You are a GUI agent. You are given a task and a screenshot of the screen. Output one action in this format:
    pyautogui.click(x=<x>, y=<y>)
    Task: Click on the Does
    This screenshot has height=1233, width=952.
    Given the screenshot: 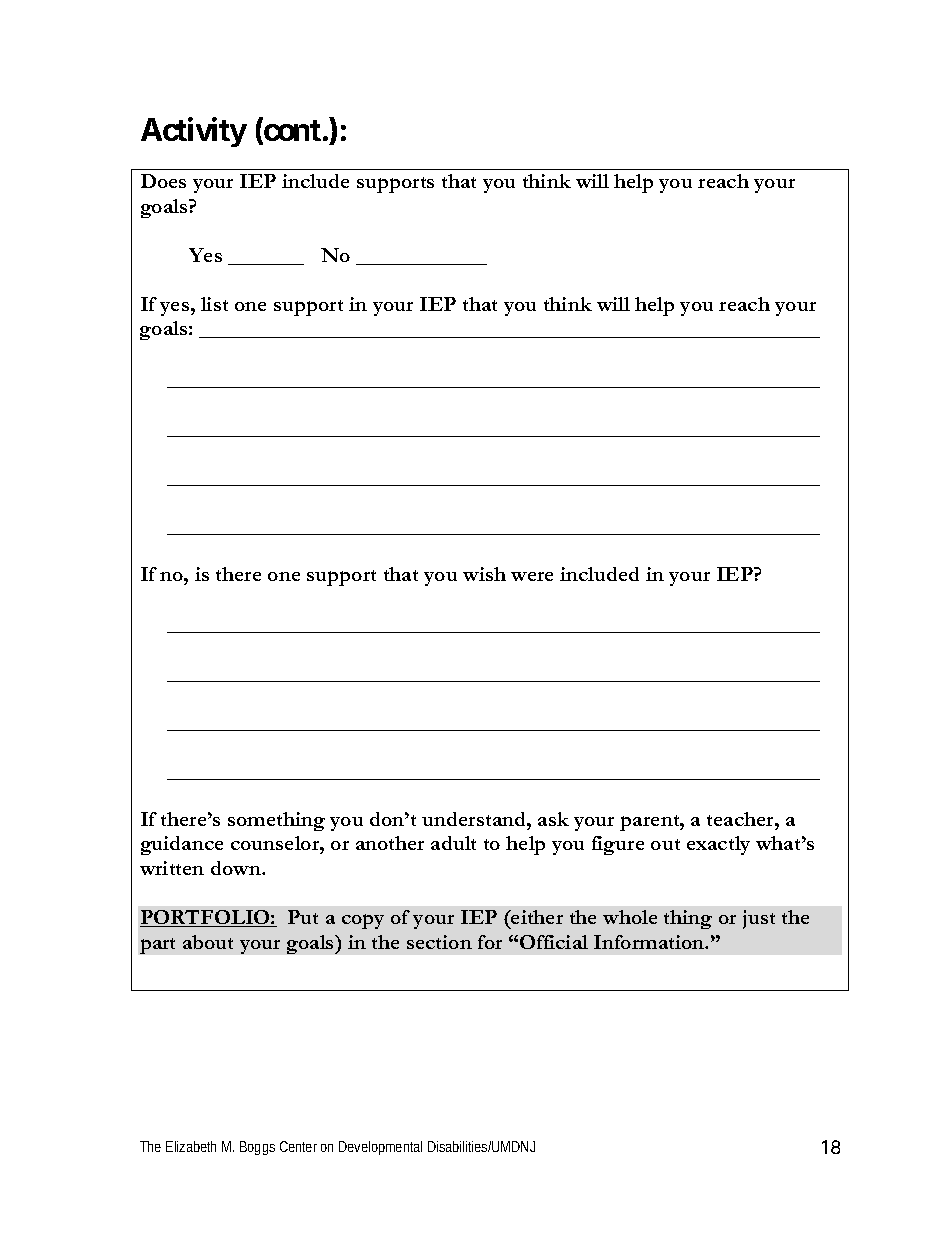 What is the action you would take?
    pyautogui.click(x=163, y=181)
